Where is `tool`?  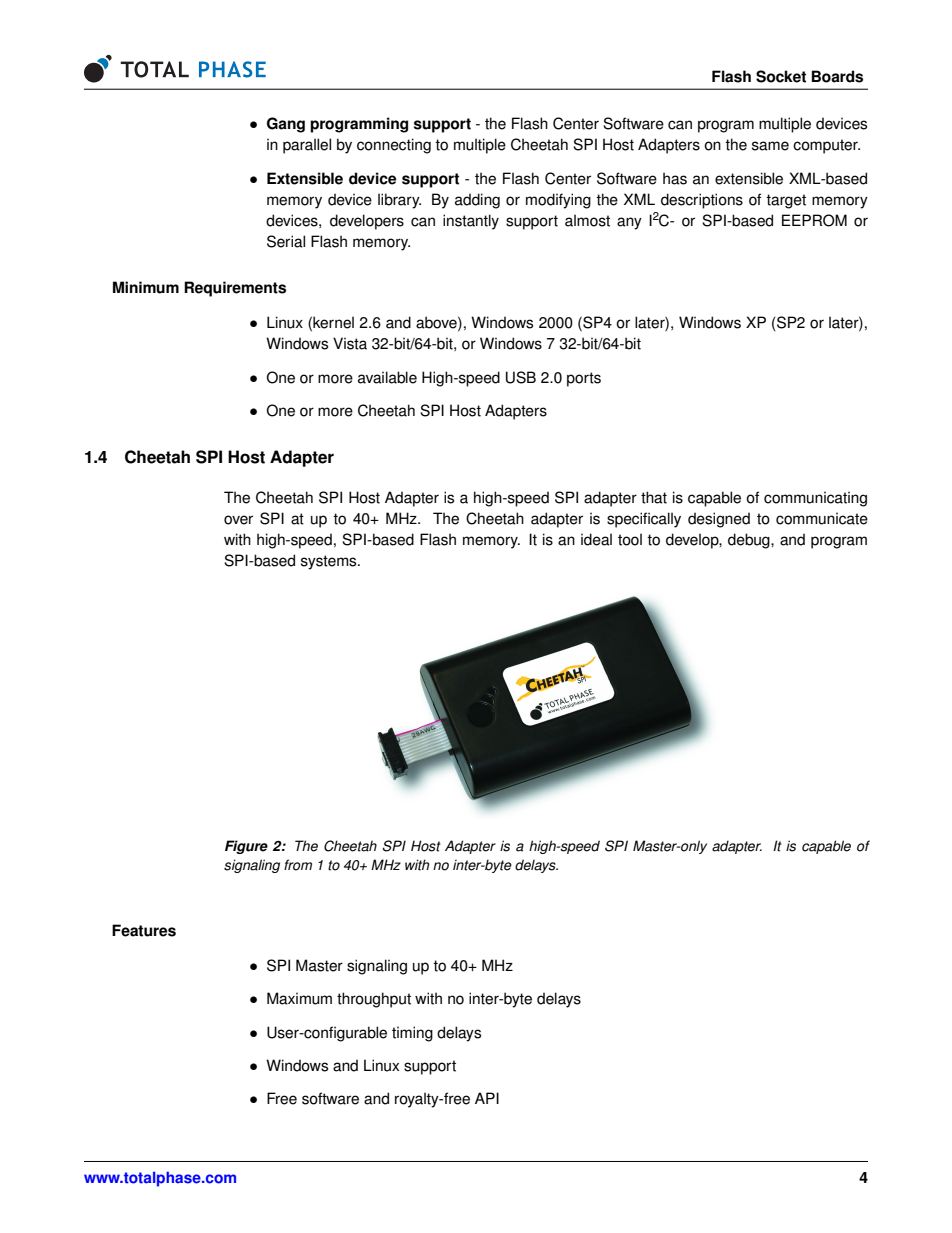 tool is located at coordinates (630, 539).
